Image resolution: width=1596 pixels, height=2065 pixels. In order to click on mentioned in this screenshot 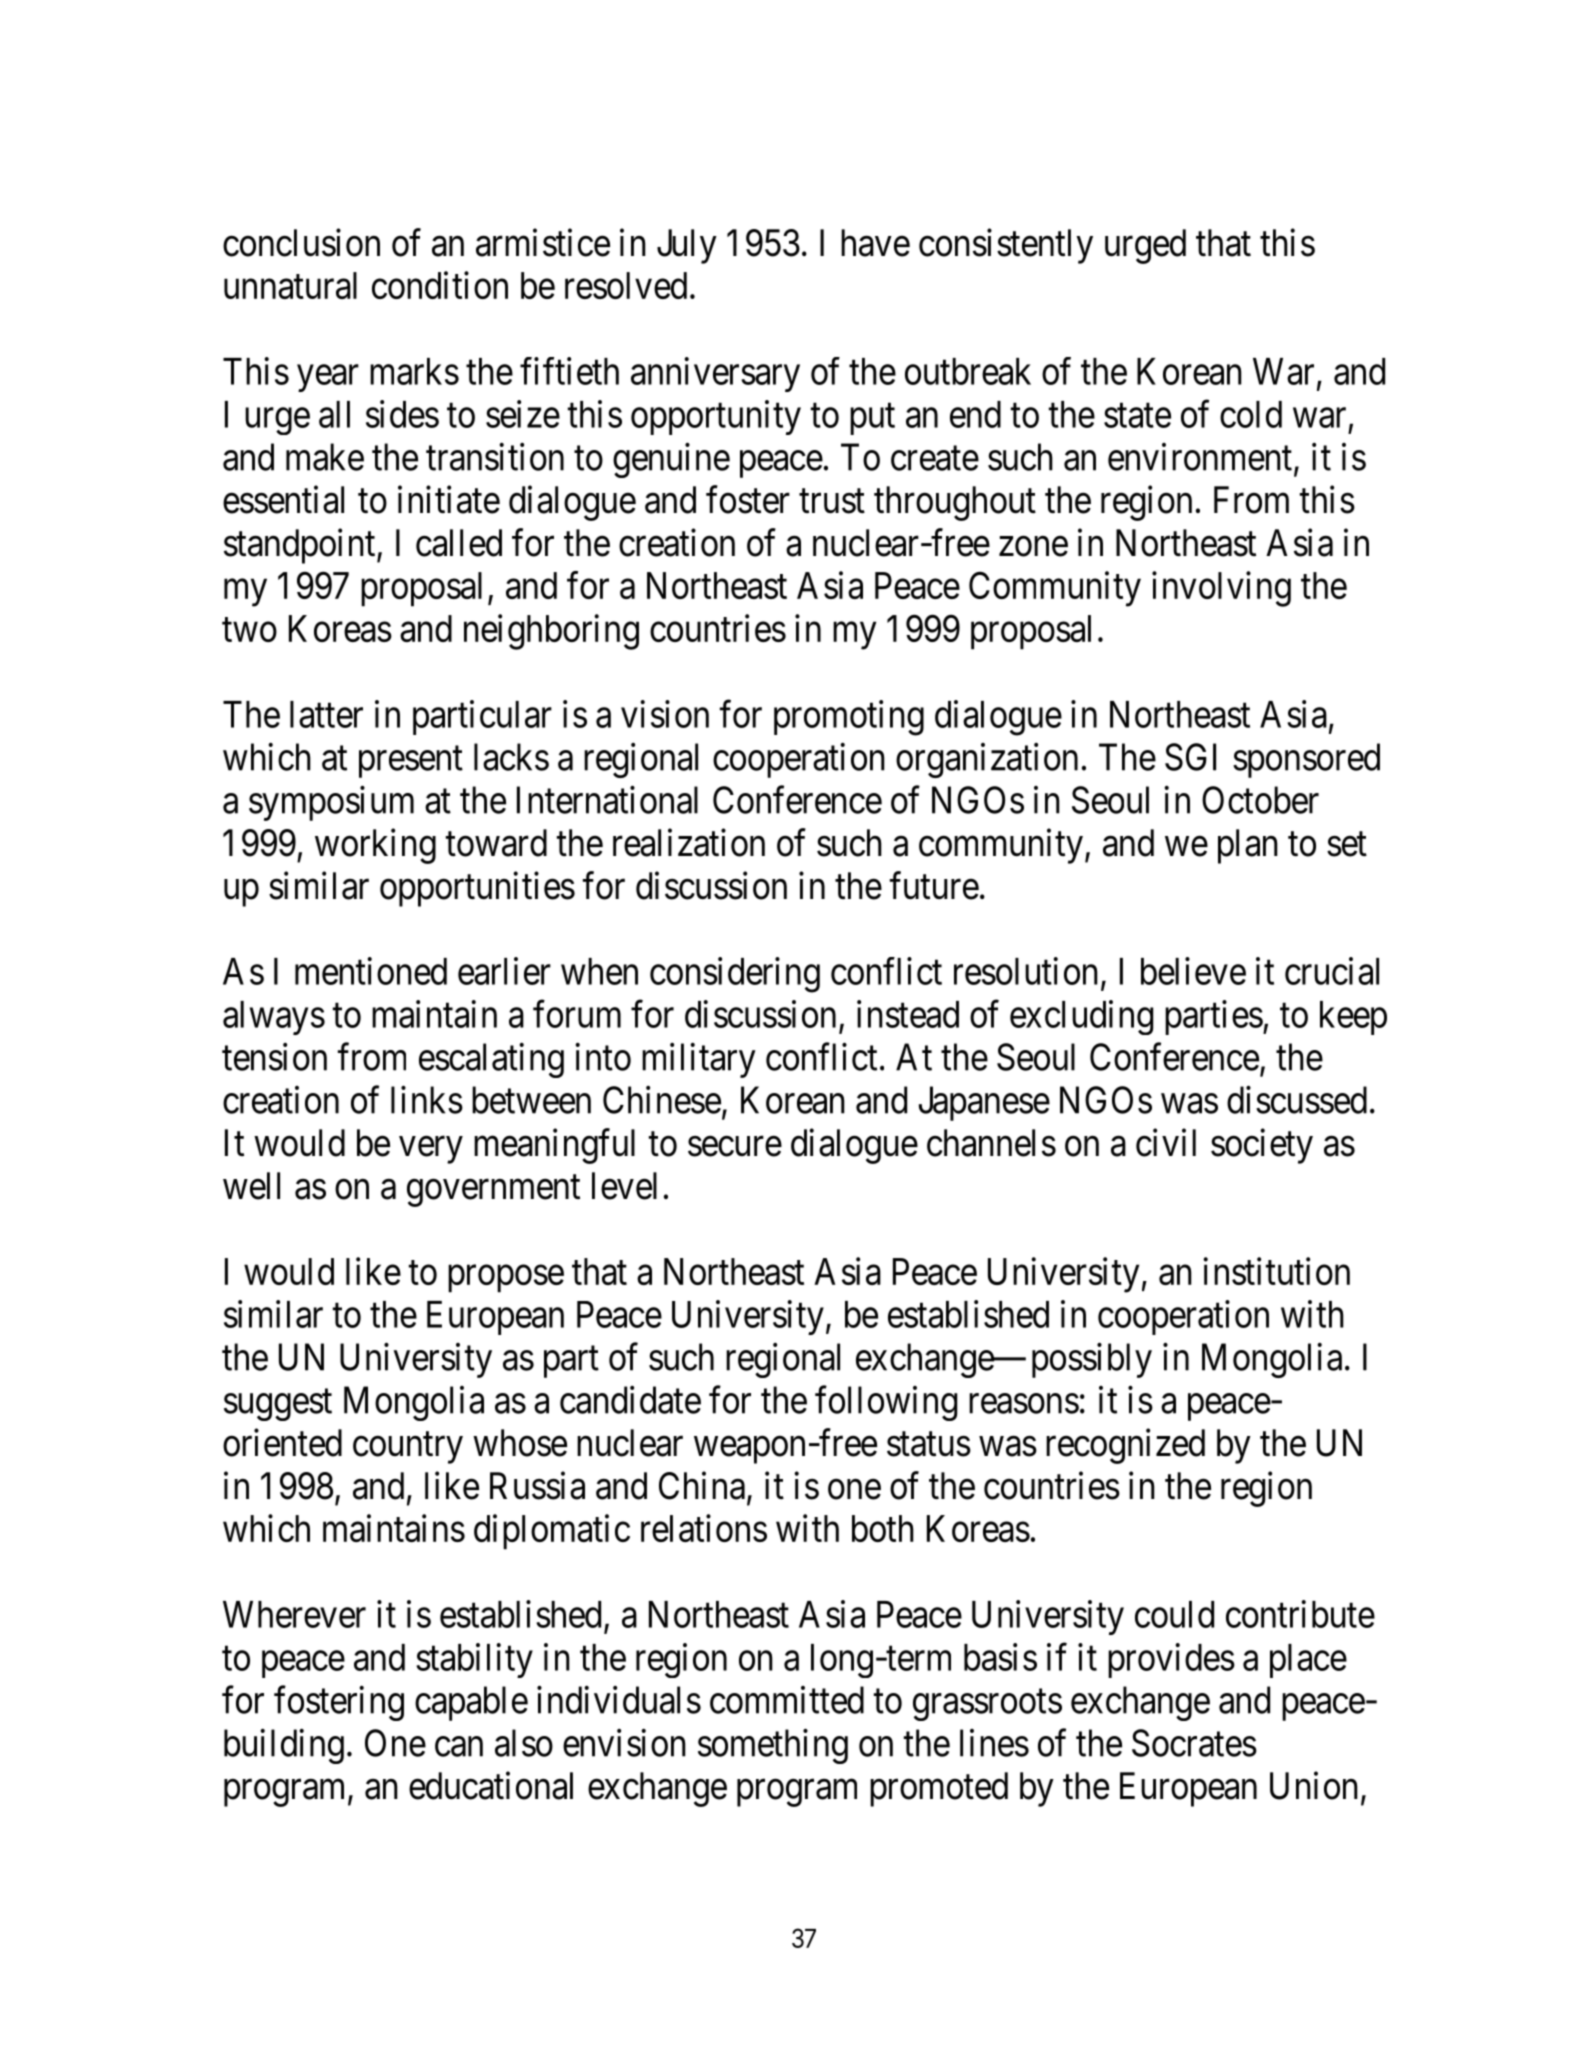, I will do `click(371, 971)`.
